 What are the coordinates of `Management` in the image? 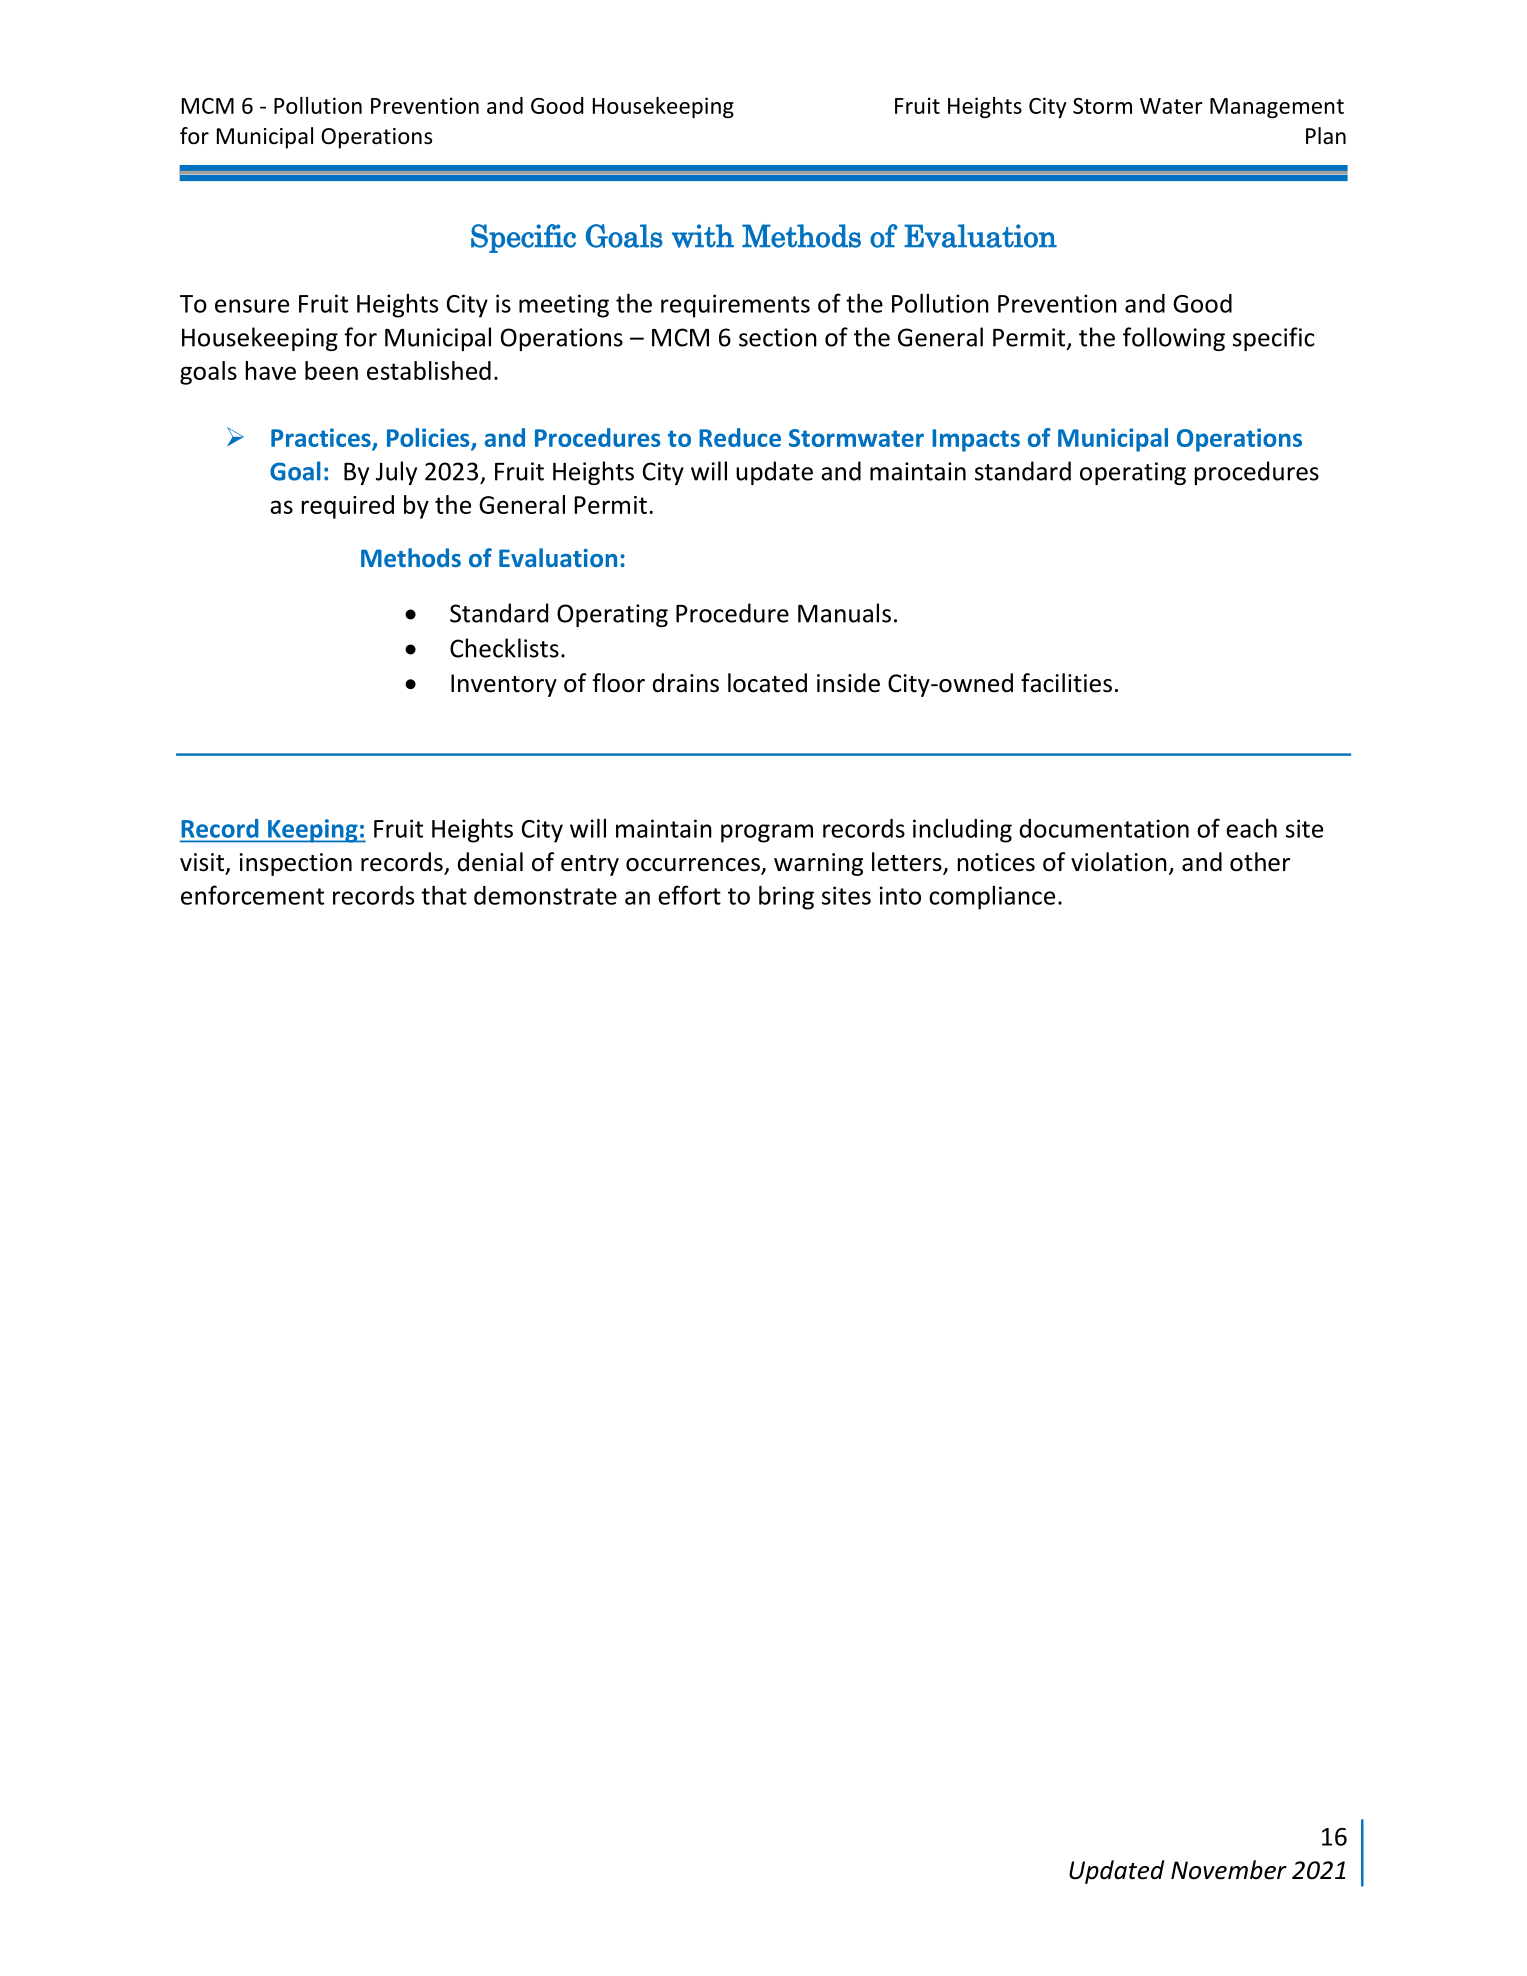 It's located at (1277, 108).
